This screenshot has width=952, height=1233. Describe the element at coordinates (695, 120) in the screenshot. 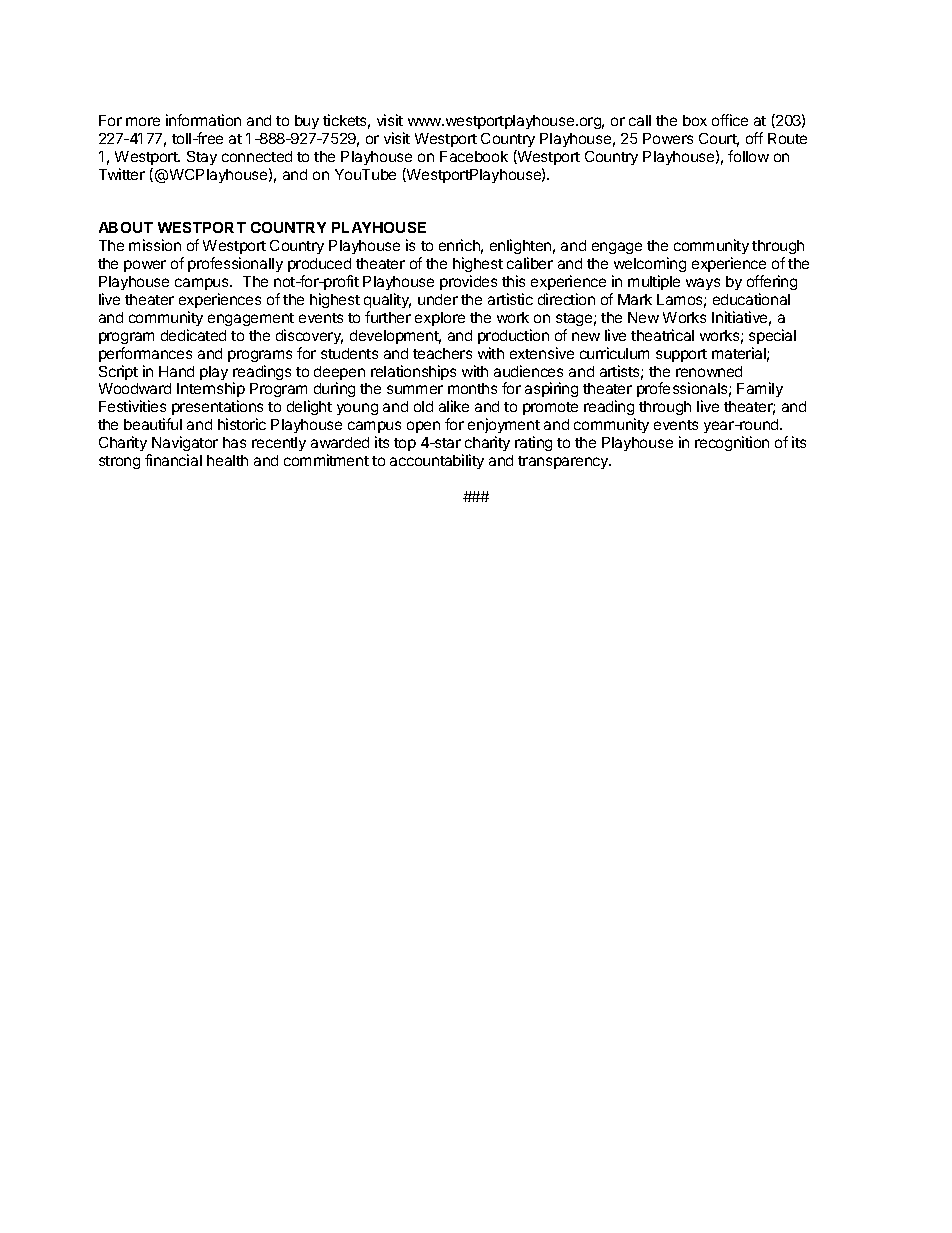

I see `box` at that location.
